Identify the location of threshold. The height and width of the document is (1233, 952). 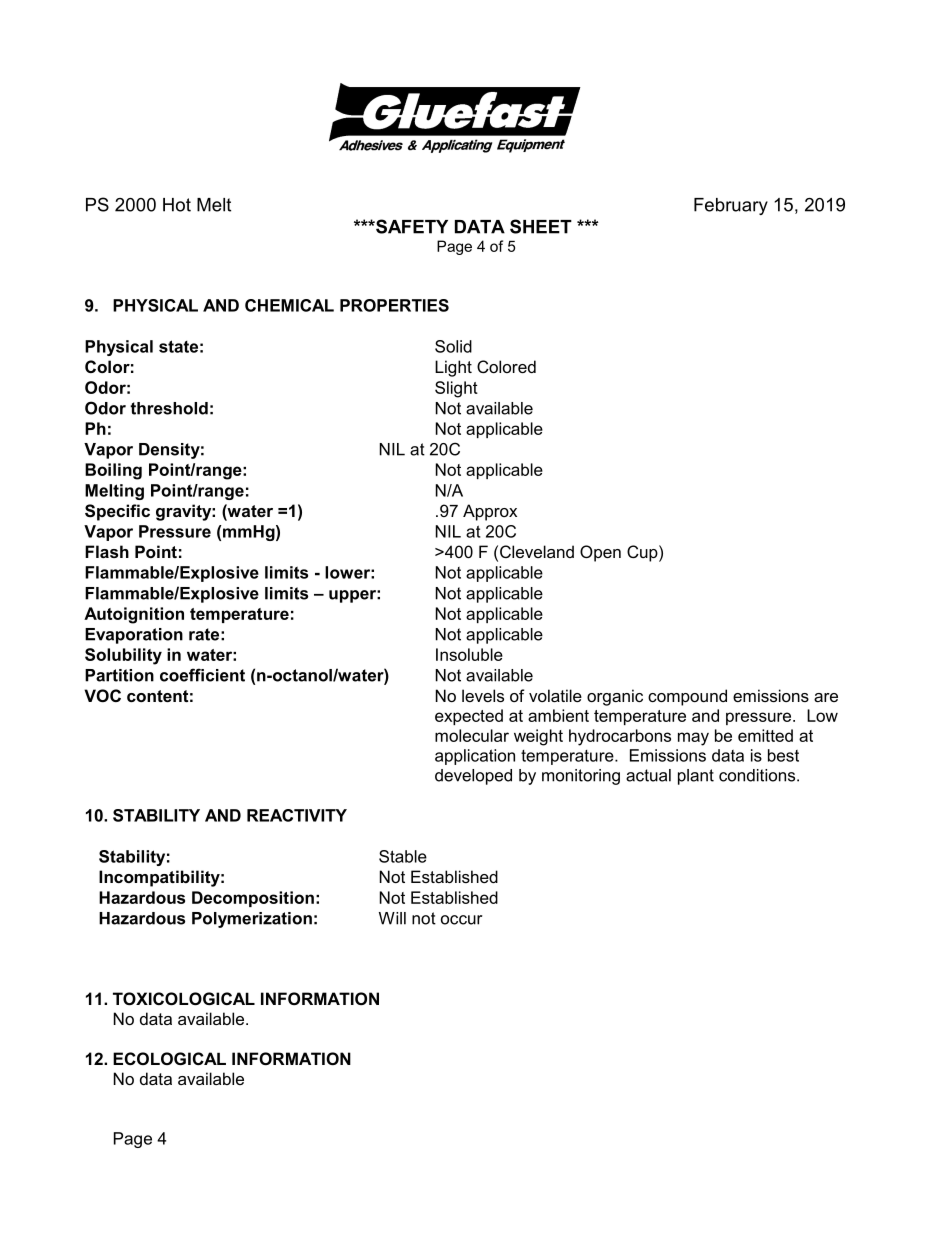
(169, 408).
